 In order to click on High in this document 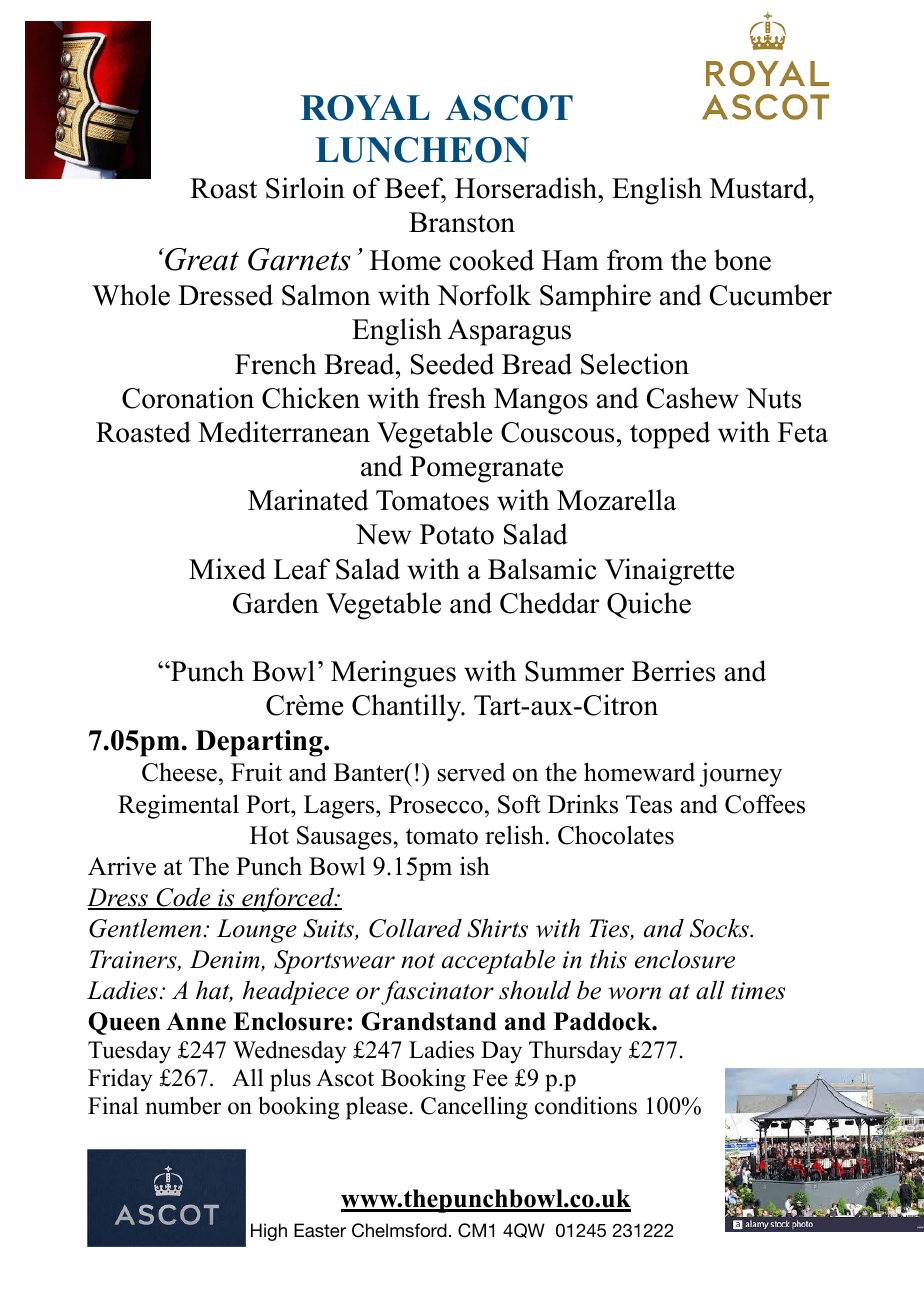, I will do `click(269, 1232)`.
